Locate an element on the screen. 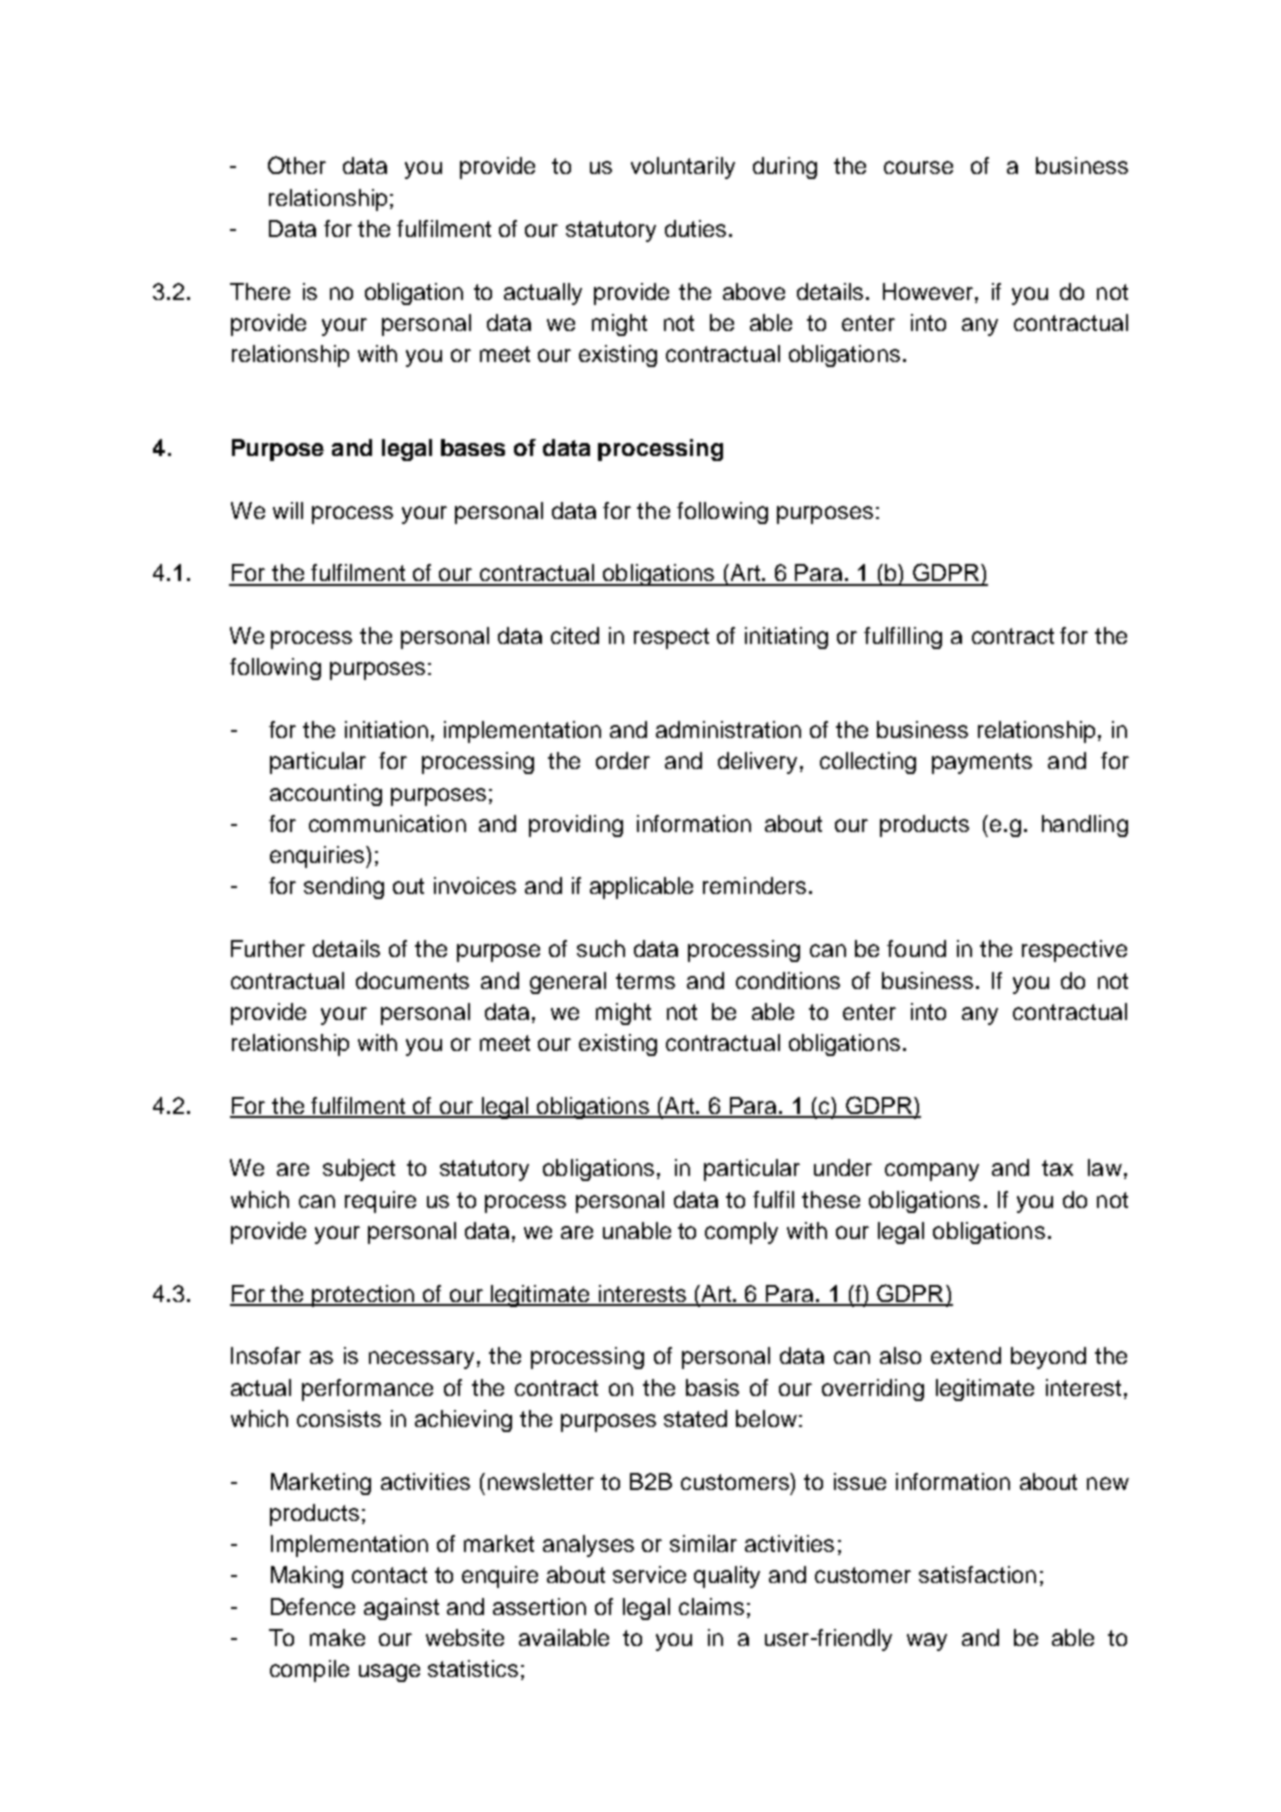 The height and width of the screenshot is (1812, 1281). administration is located at coordinates (728, 729).
